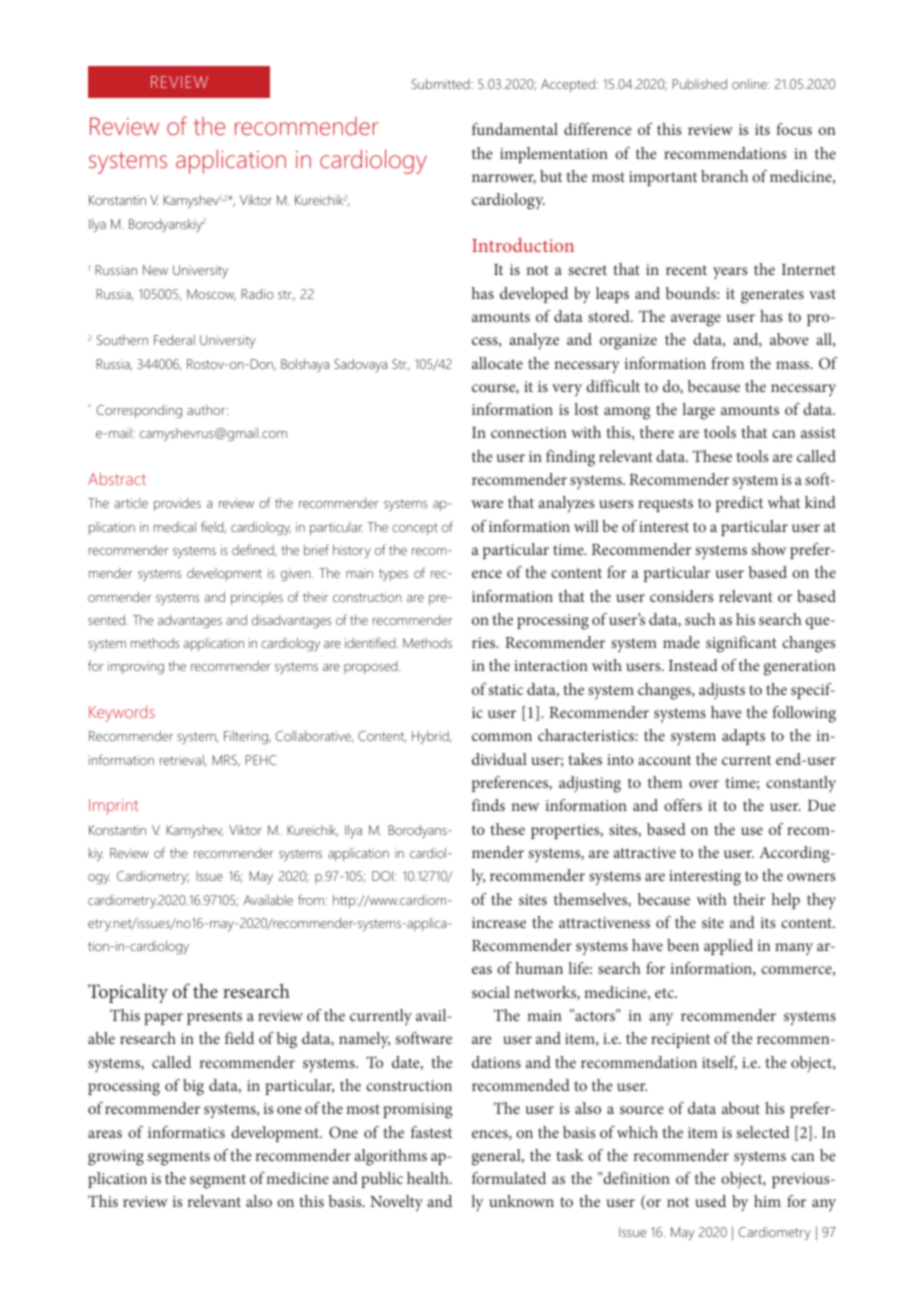  What do you see at coordinates (497, 363) in the document?
I see `allocate` at bounding box center [497, 363].
